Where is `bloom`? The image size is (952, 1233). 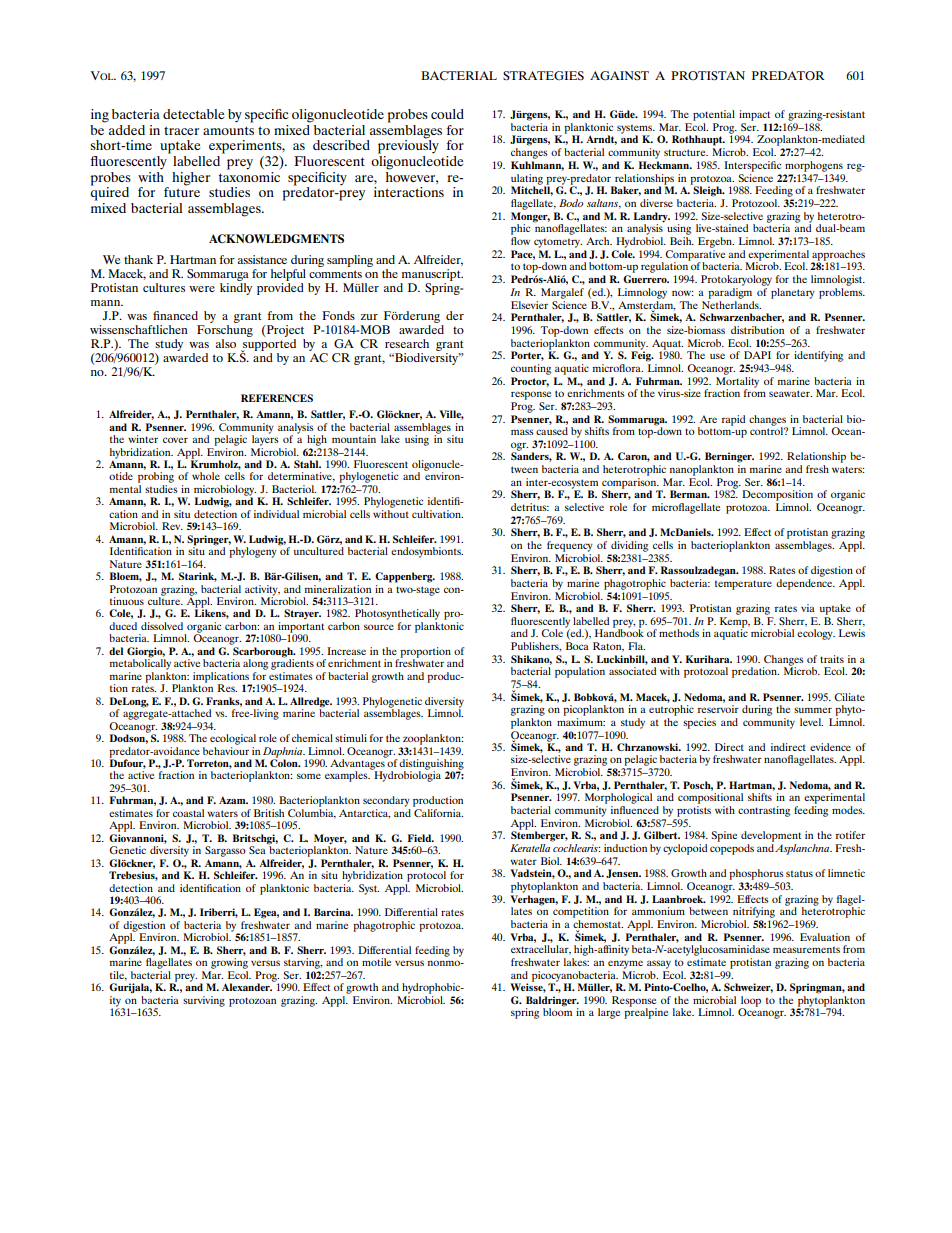 bloom is located at coordinates (557, 1011).
